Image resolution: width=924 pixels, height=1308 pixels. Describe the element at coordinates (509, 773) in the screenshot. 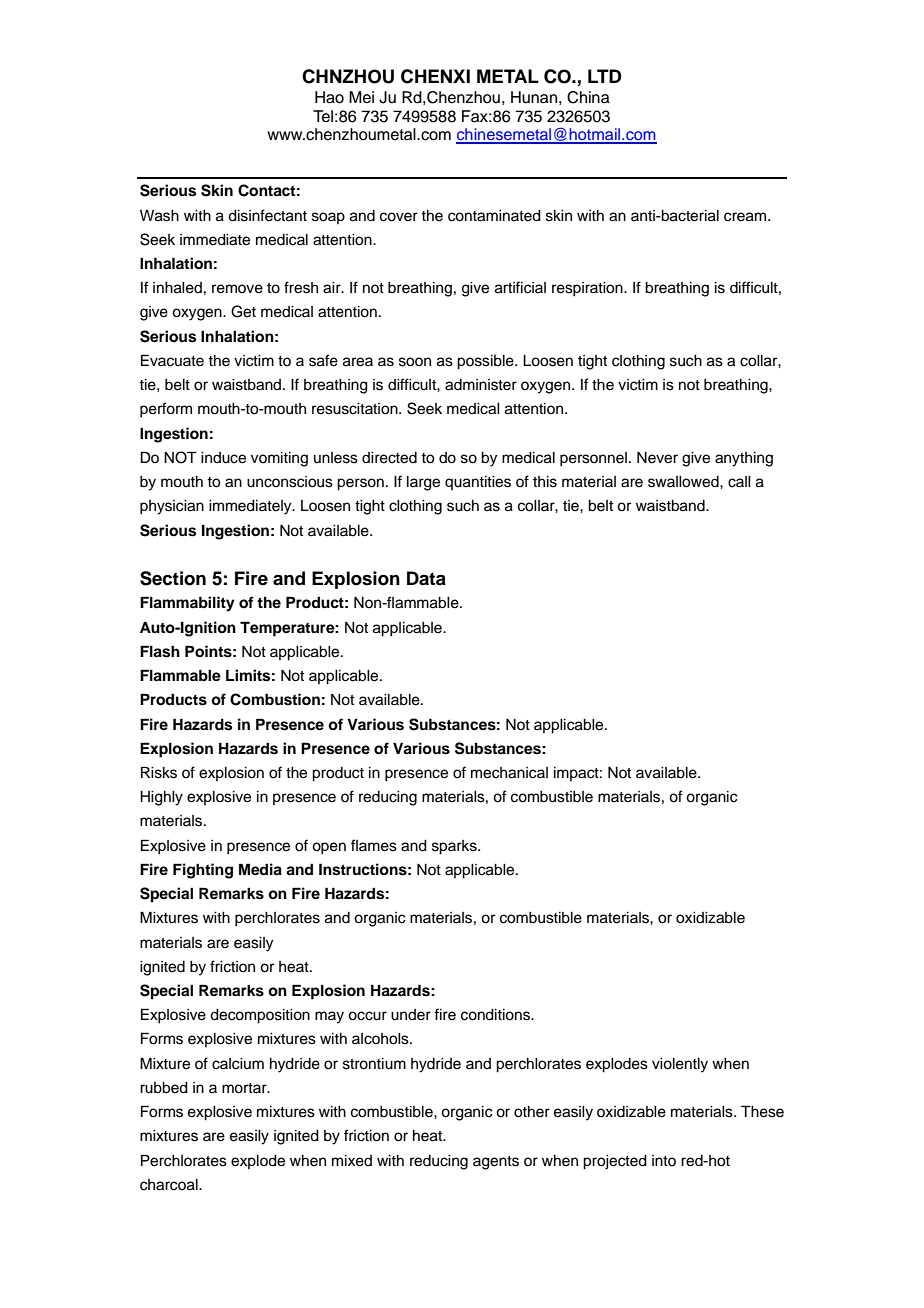

I see `mechanical` at that location.
